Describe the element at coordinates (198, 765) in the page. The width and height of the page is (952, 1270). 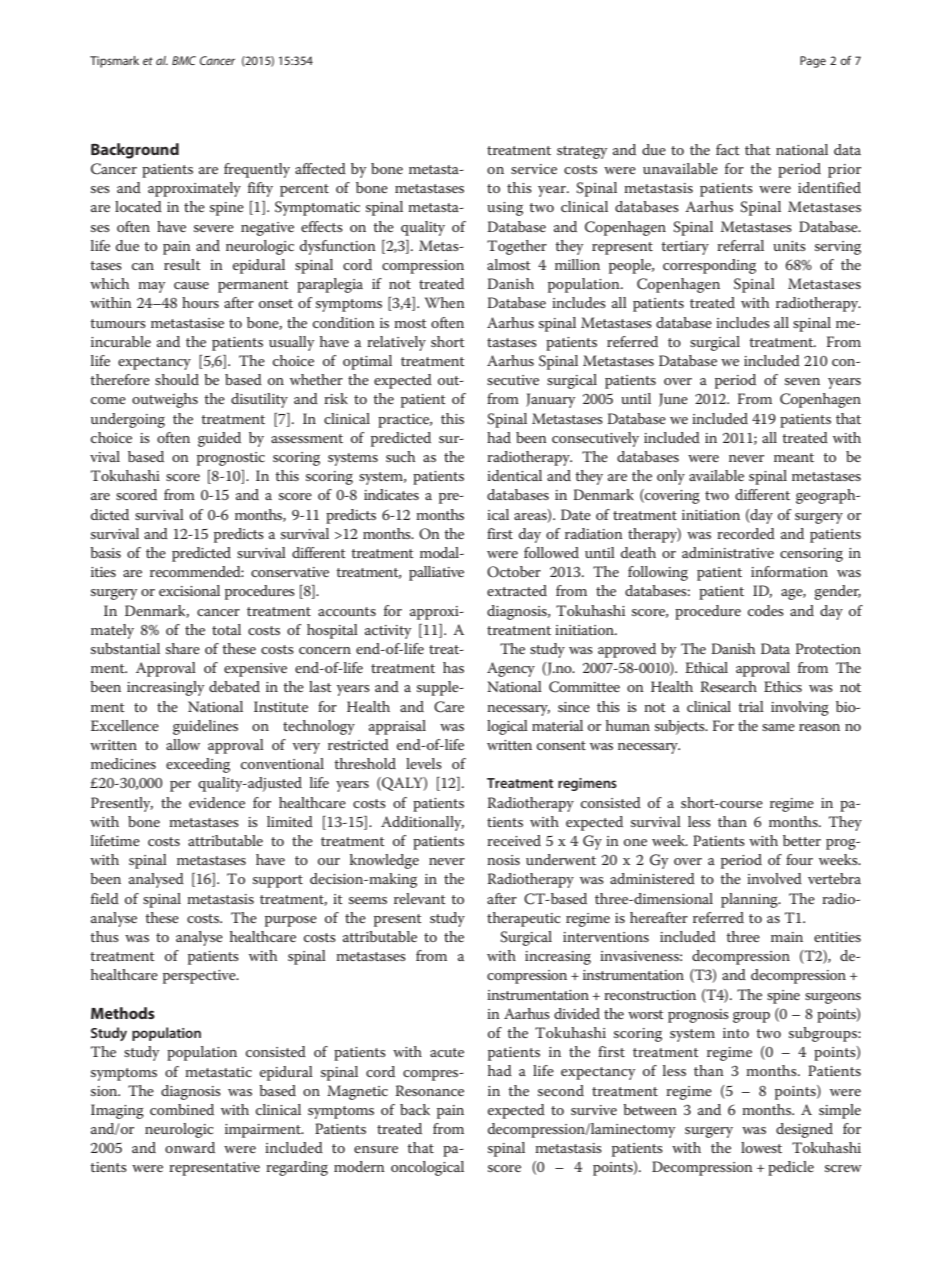
I see `exceeding` at that location.
